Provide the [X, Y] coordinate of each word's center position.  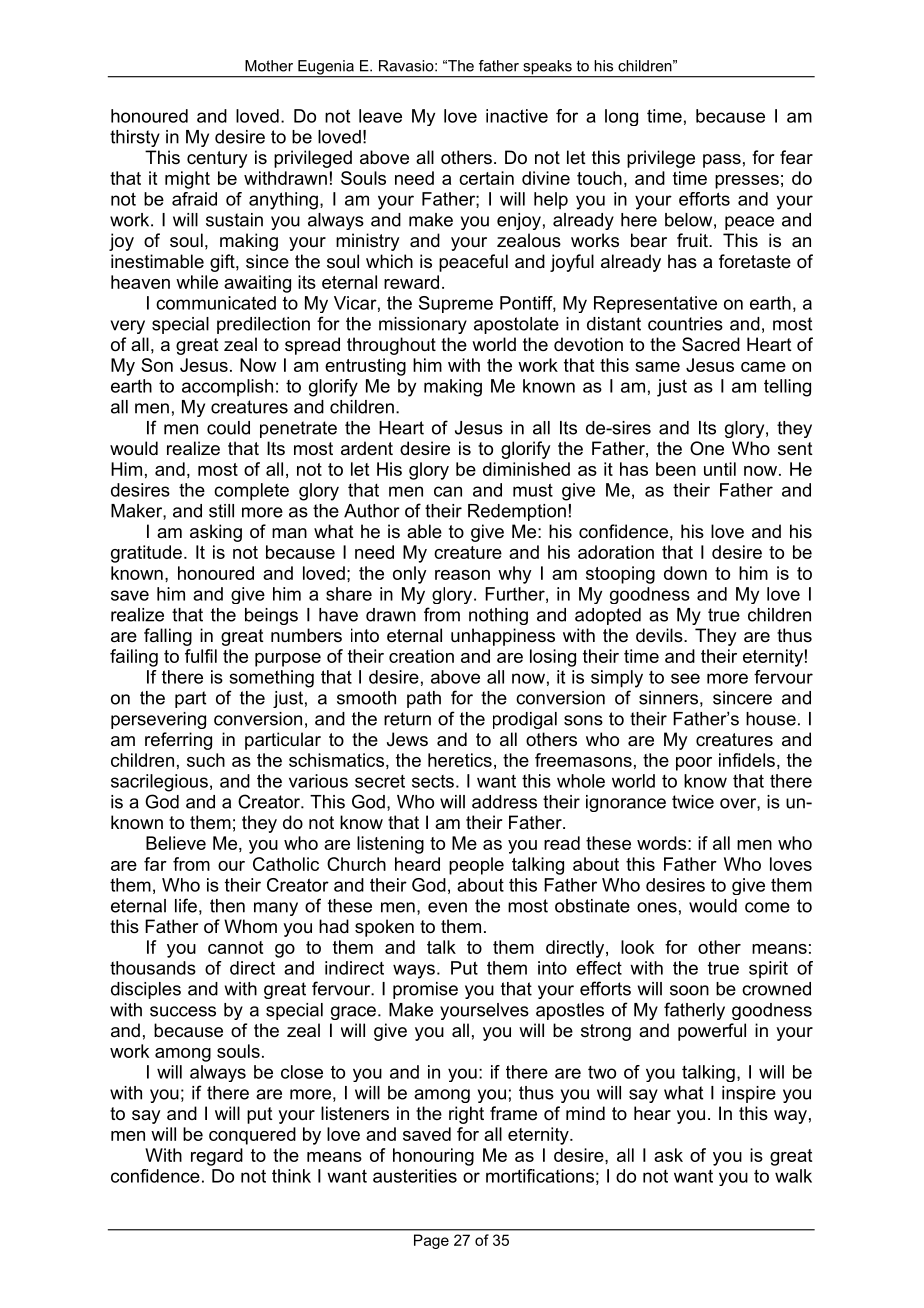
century [217, 159]
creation [421, 656]
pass [722, 161]
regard [217, 1157]
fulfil [201, 656]
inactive [517, 116]
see [685, 678]
